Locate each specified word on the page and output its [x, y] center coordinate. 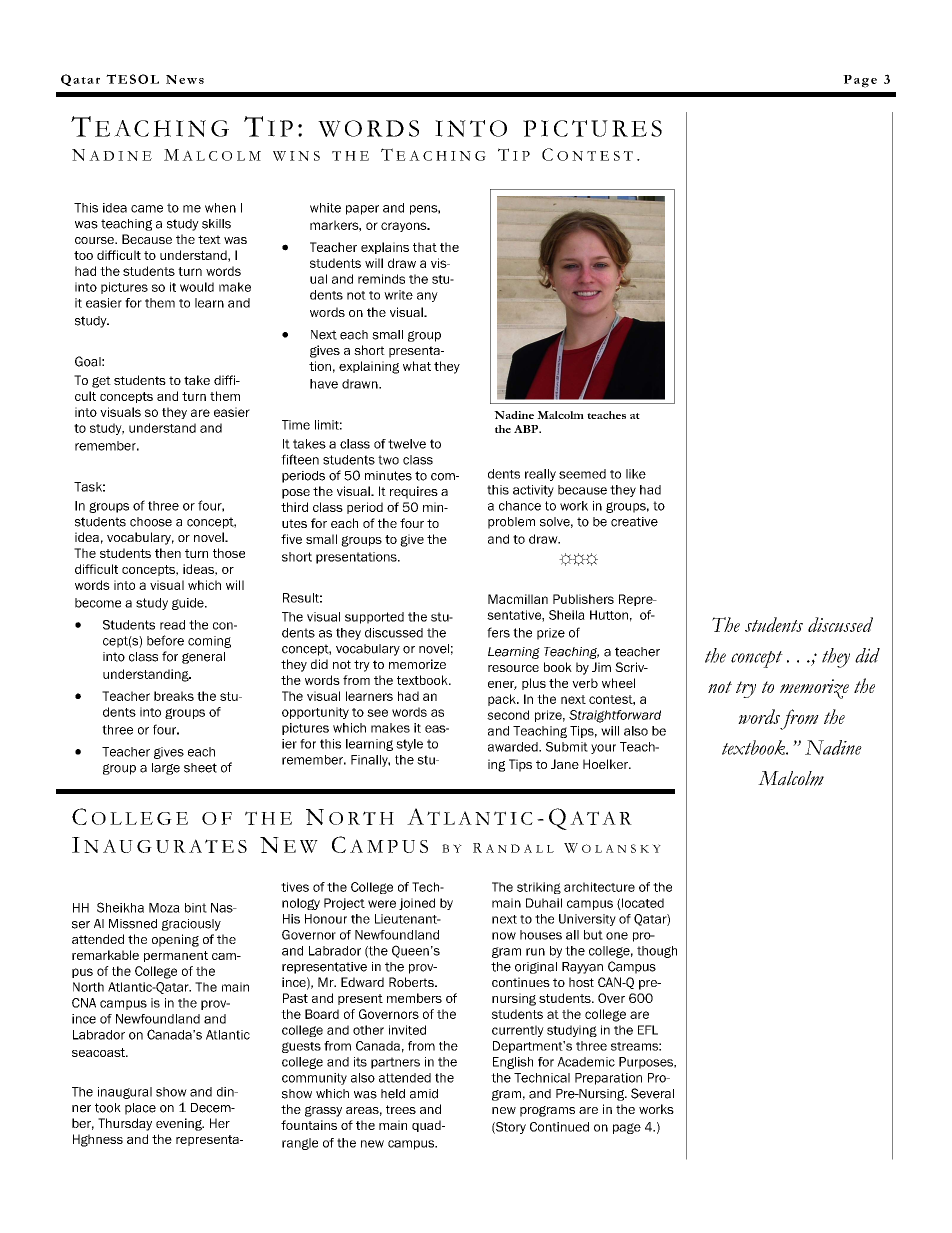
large [166, 769]
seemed [582, 474]
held [393, 1094]
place [140, 1109]
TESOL [132, 79]
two [388, 460]
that [425, 247]
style [409, 745]
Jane [565, 764]
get [101, 382]
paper [362, 210]
